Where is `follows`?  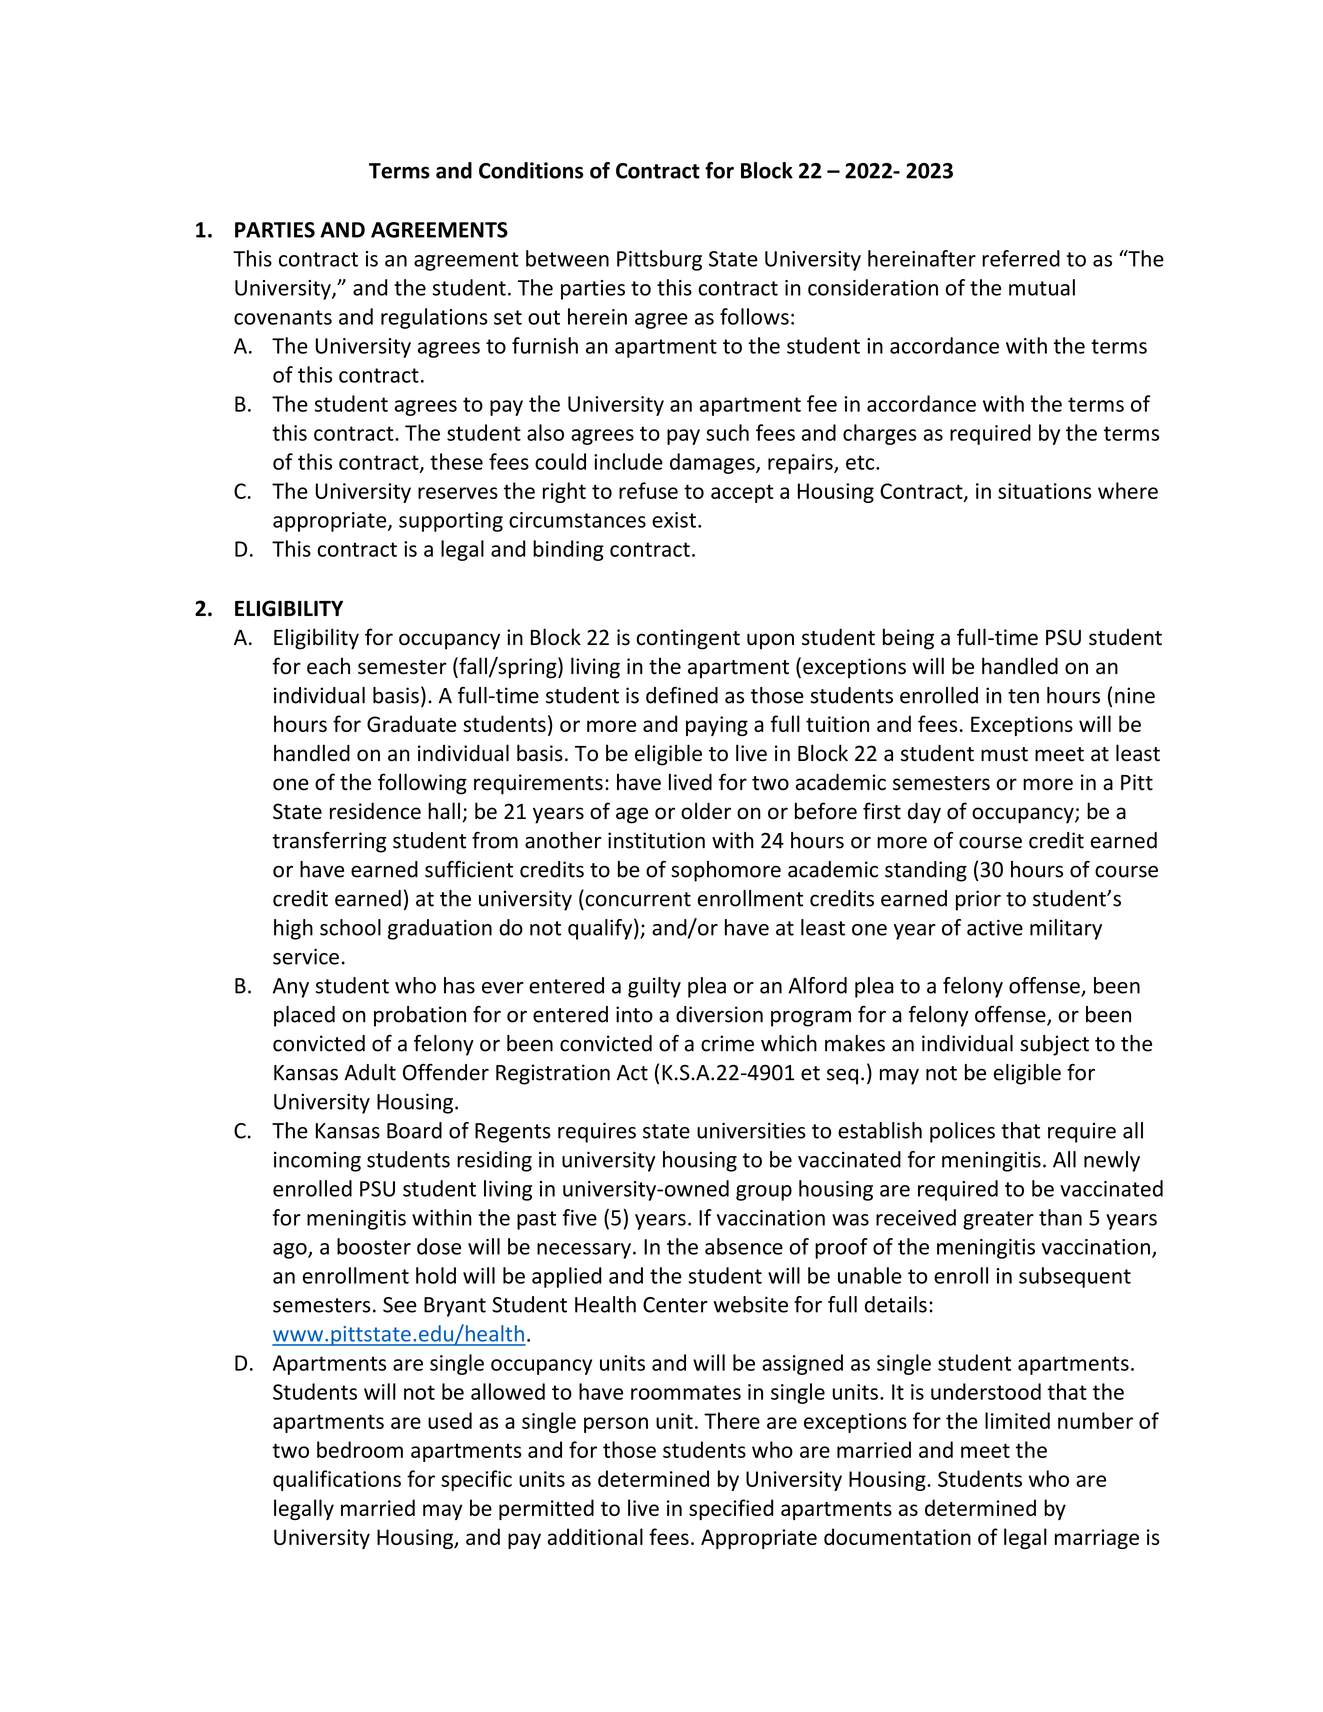
follows is located at coordinates (754, 316).
